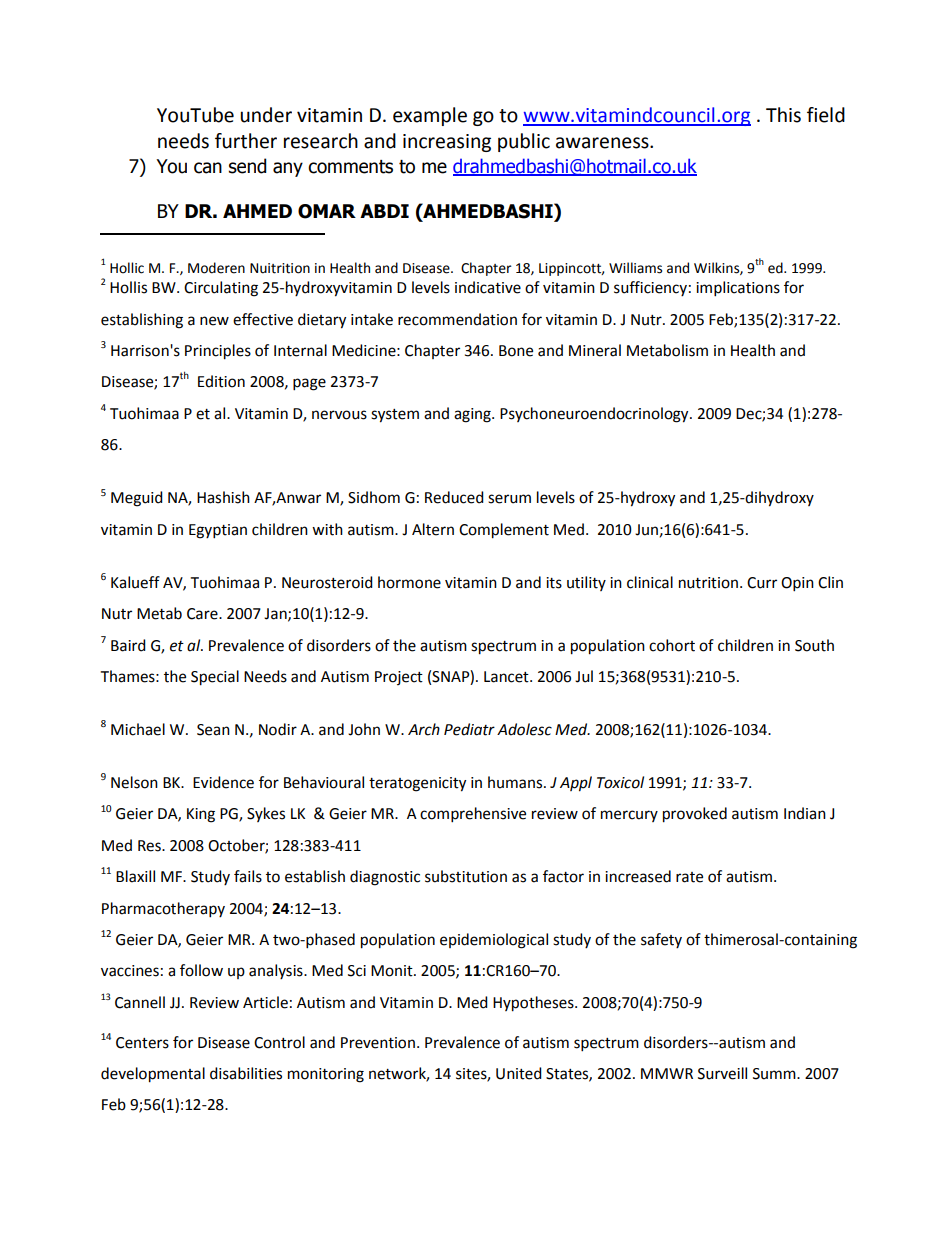 The height and width of the screenshot is (1233, 952). Describe the element at coordinates (519, 1073) in the screenshot. I see `United` at that location.
